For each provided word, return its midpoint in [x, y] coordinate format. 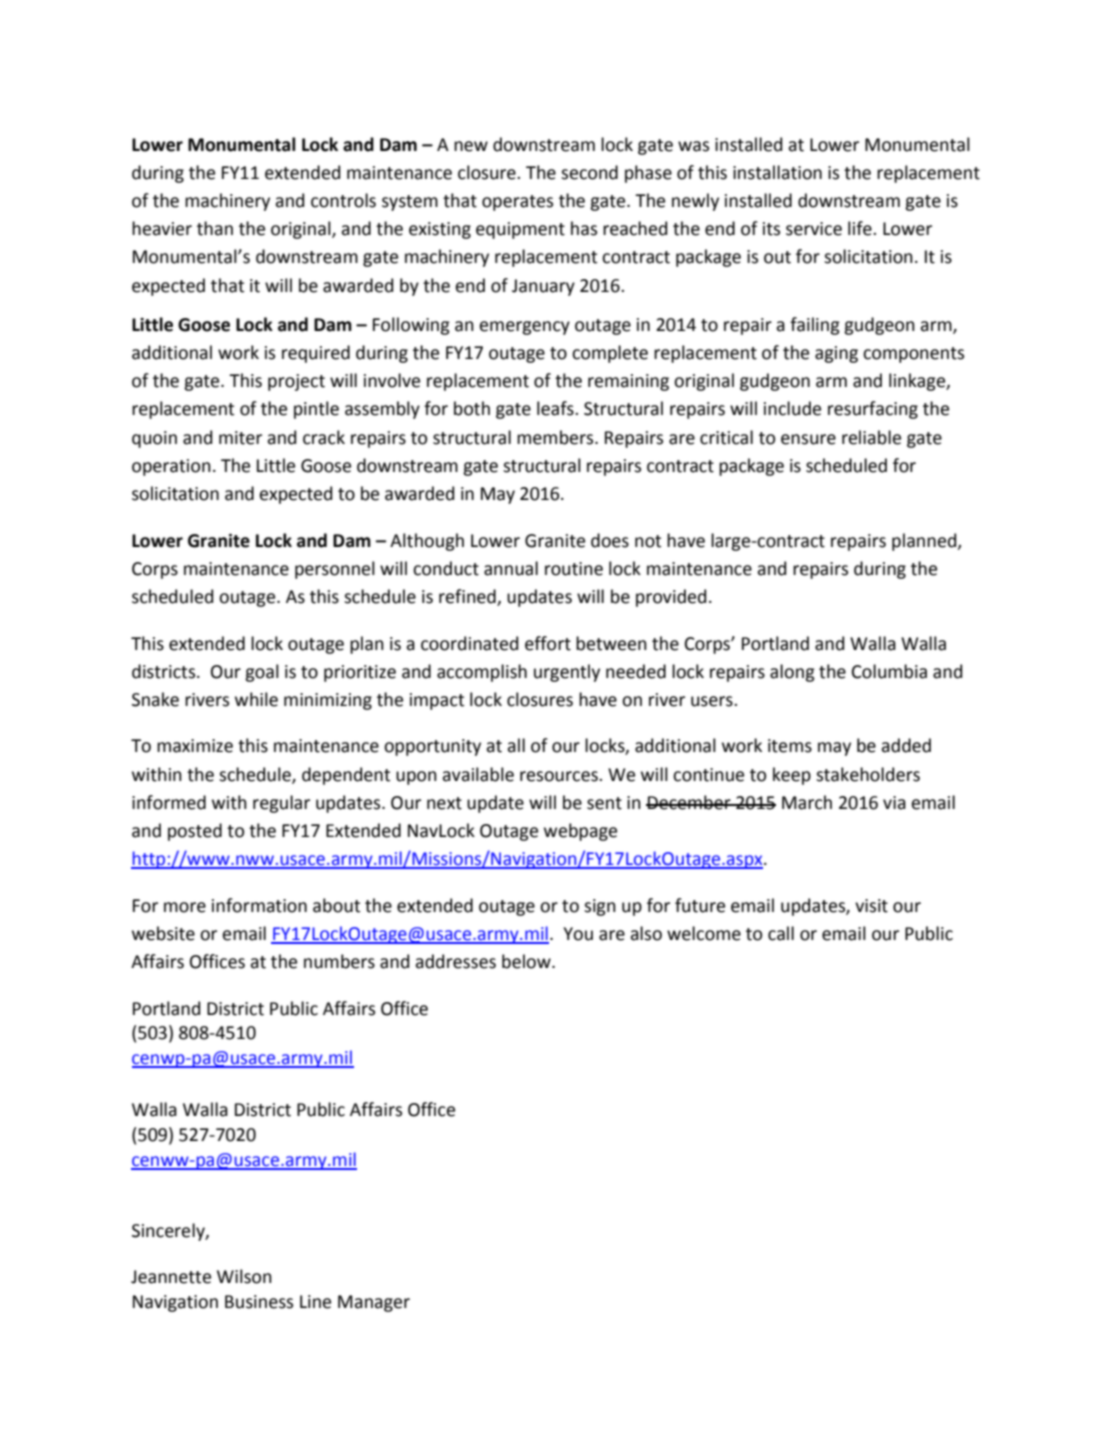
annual [511, 568]
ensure [808, 439]
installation [777, 172]
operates [517, 203]
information [259, 905]
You [578, 934]
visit [871, 906]
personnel [335, 570]
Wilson [244, 1276]
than [215, 228]
